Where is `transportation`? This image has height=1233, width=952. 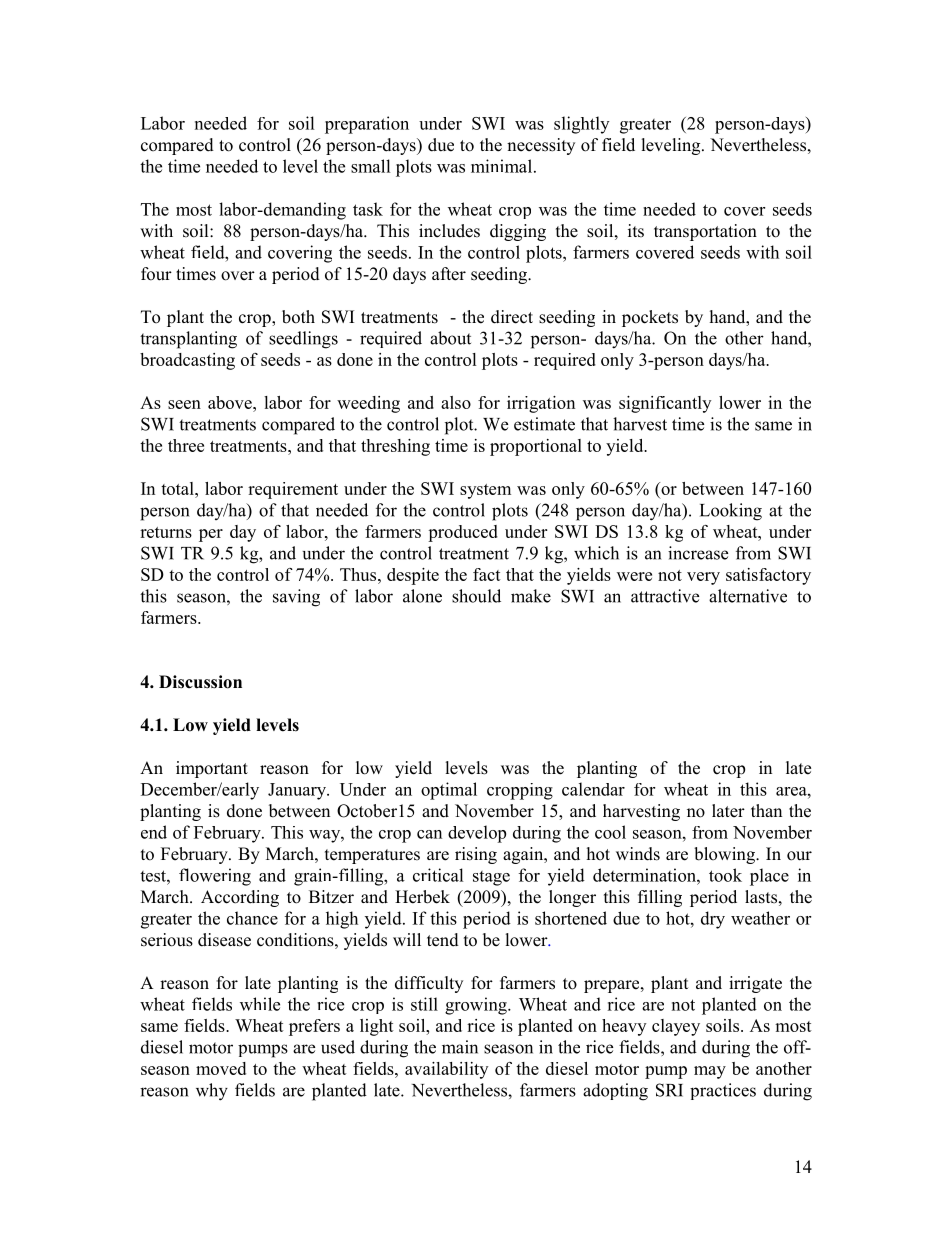
transportation is located at coordinates (705, 232).
